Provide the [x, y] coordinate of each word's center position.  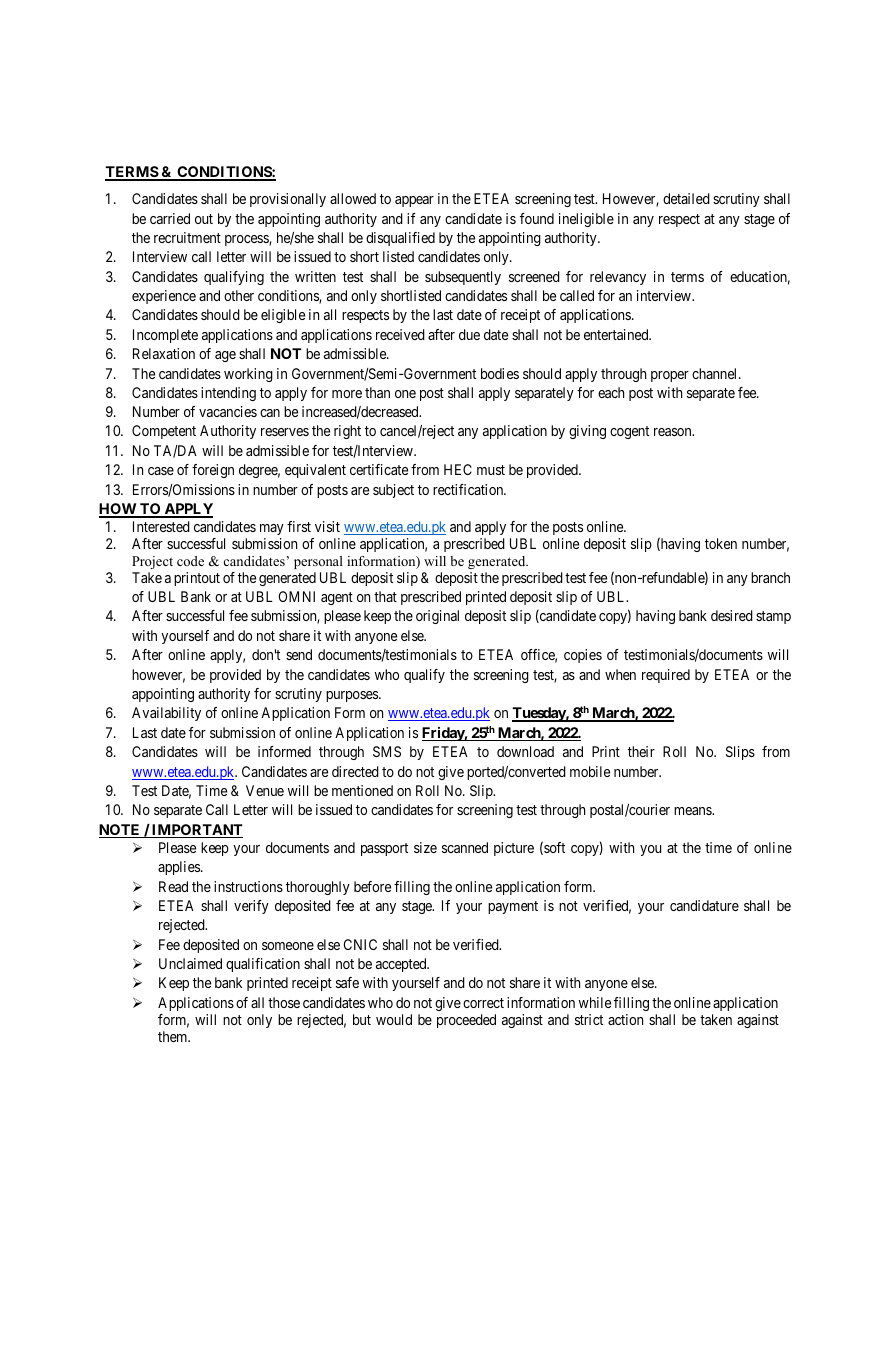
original [437, 617]
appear [414, 201]
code [190, 561]
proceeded [466, 1021]
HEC [458, 469]
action [625, 1019]
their [641, 751]
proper [670, 376]
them [174, 1036]
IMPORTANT [196, 831]
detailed [686, 198]
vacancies [228, 411]
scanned [465, 847]
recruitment [187, 237]
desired [732, 615]
